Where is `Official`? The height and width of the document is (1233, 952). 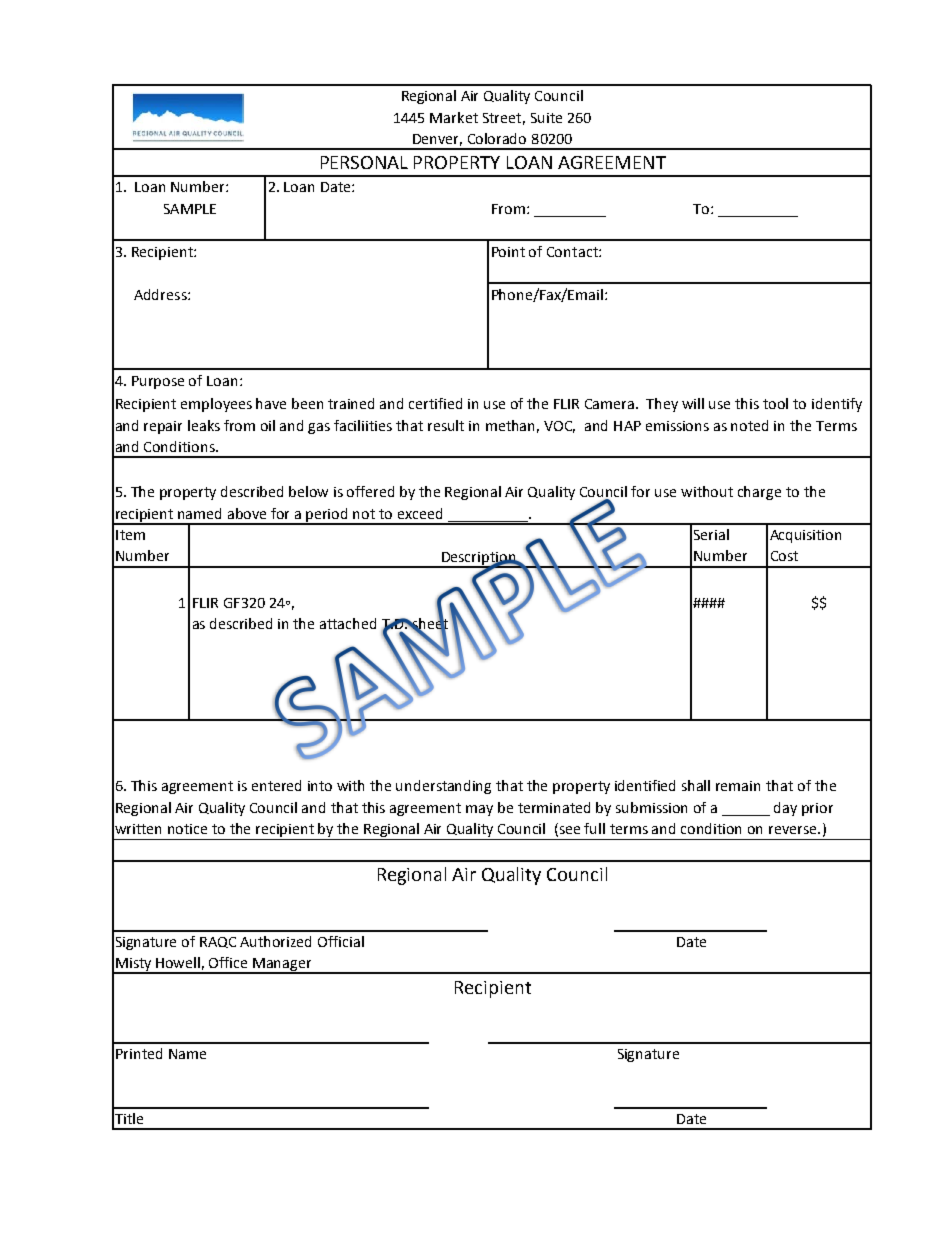
Official is located at coordinates (341, 941).
